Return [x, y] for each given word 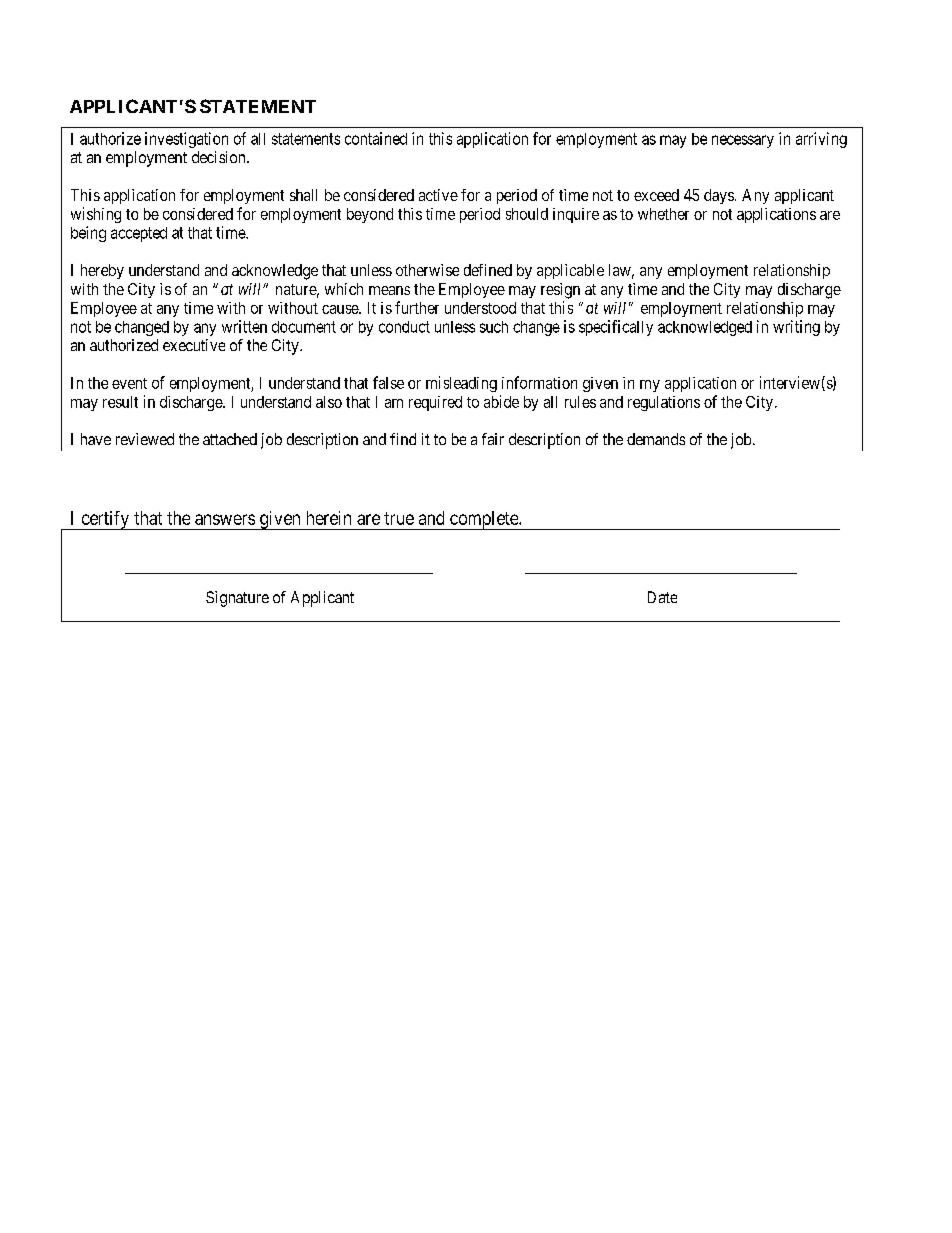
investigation [186, 140]
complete [484, 520]
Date [662, 597]
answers [225, 519]
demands [656, 439]
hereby [102, 271]
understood [480, 308]
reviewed [145, 439]
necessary [743, 141]
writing [796, 328]
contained [376, 138]
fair [493, 439]
